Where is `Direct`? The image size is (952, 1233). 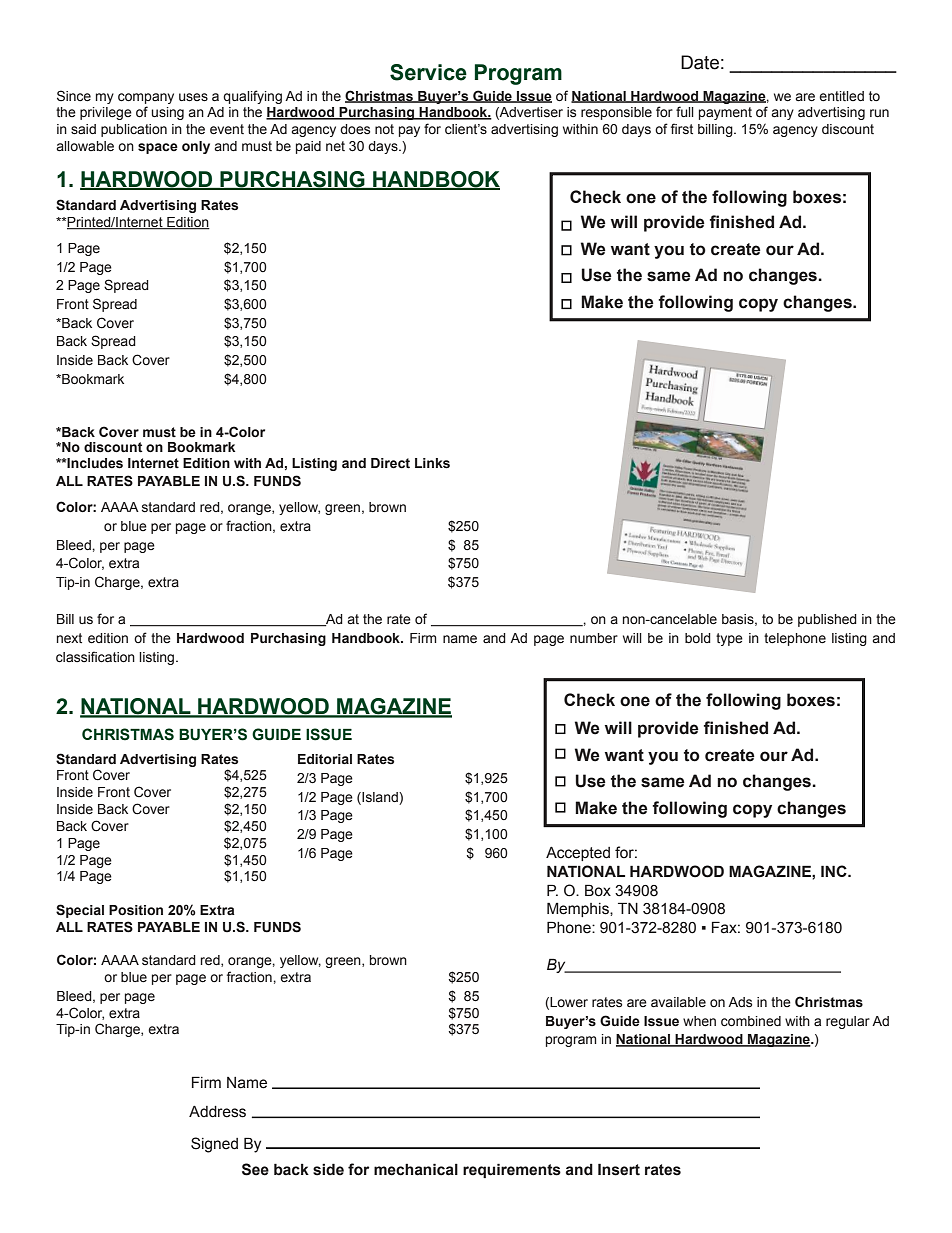 Direct is located at coordinates (390, 463).
